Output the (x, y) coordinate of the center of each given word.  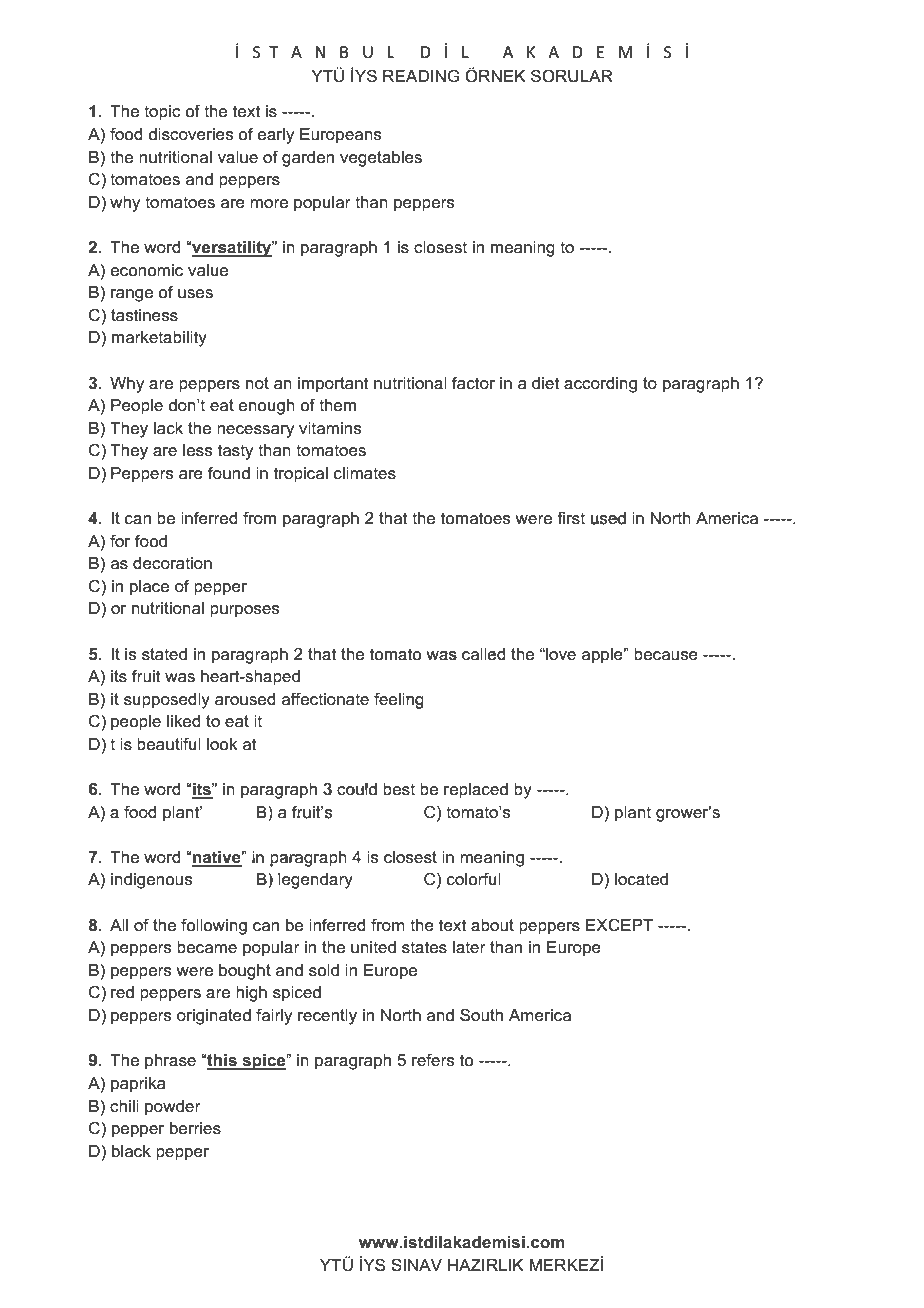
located (641, 879)
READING (421, 75)
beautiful (169, 744)
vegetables (381, 159)
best (399, 789)
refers (433, 1060)
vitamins (330, 428)
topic (162, 113)
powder (173, 1108)
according (600, 385)
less (197, 450)
